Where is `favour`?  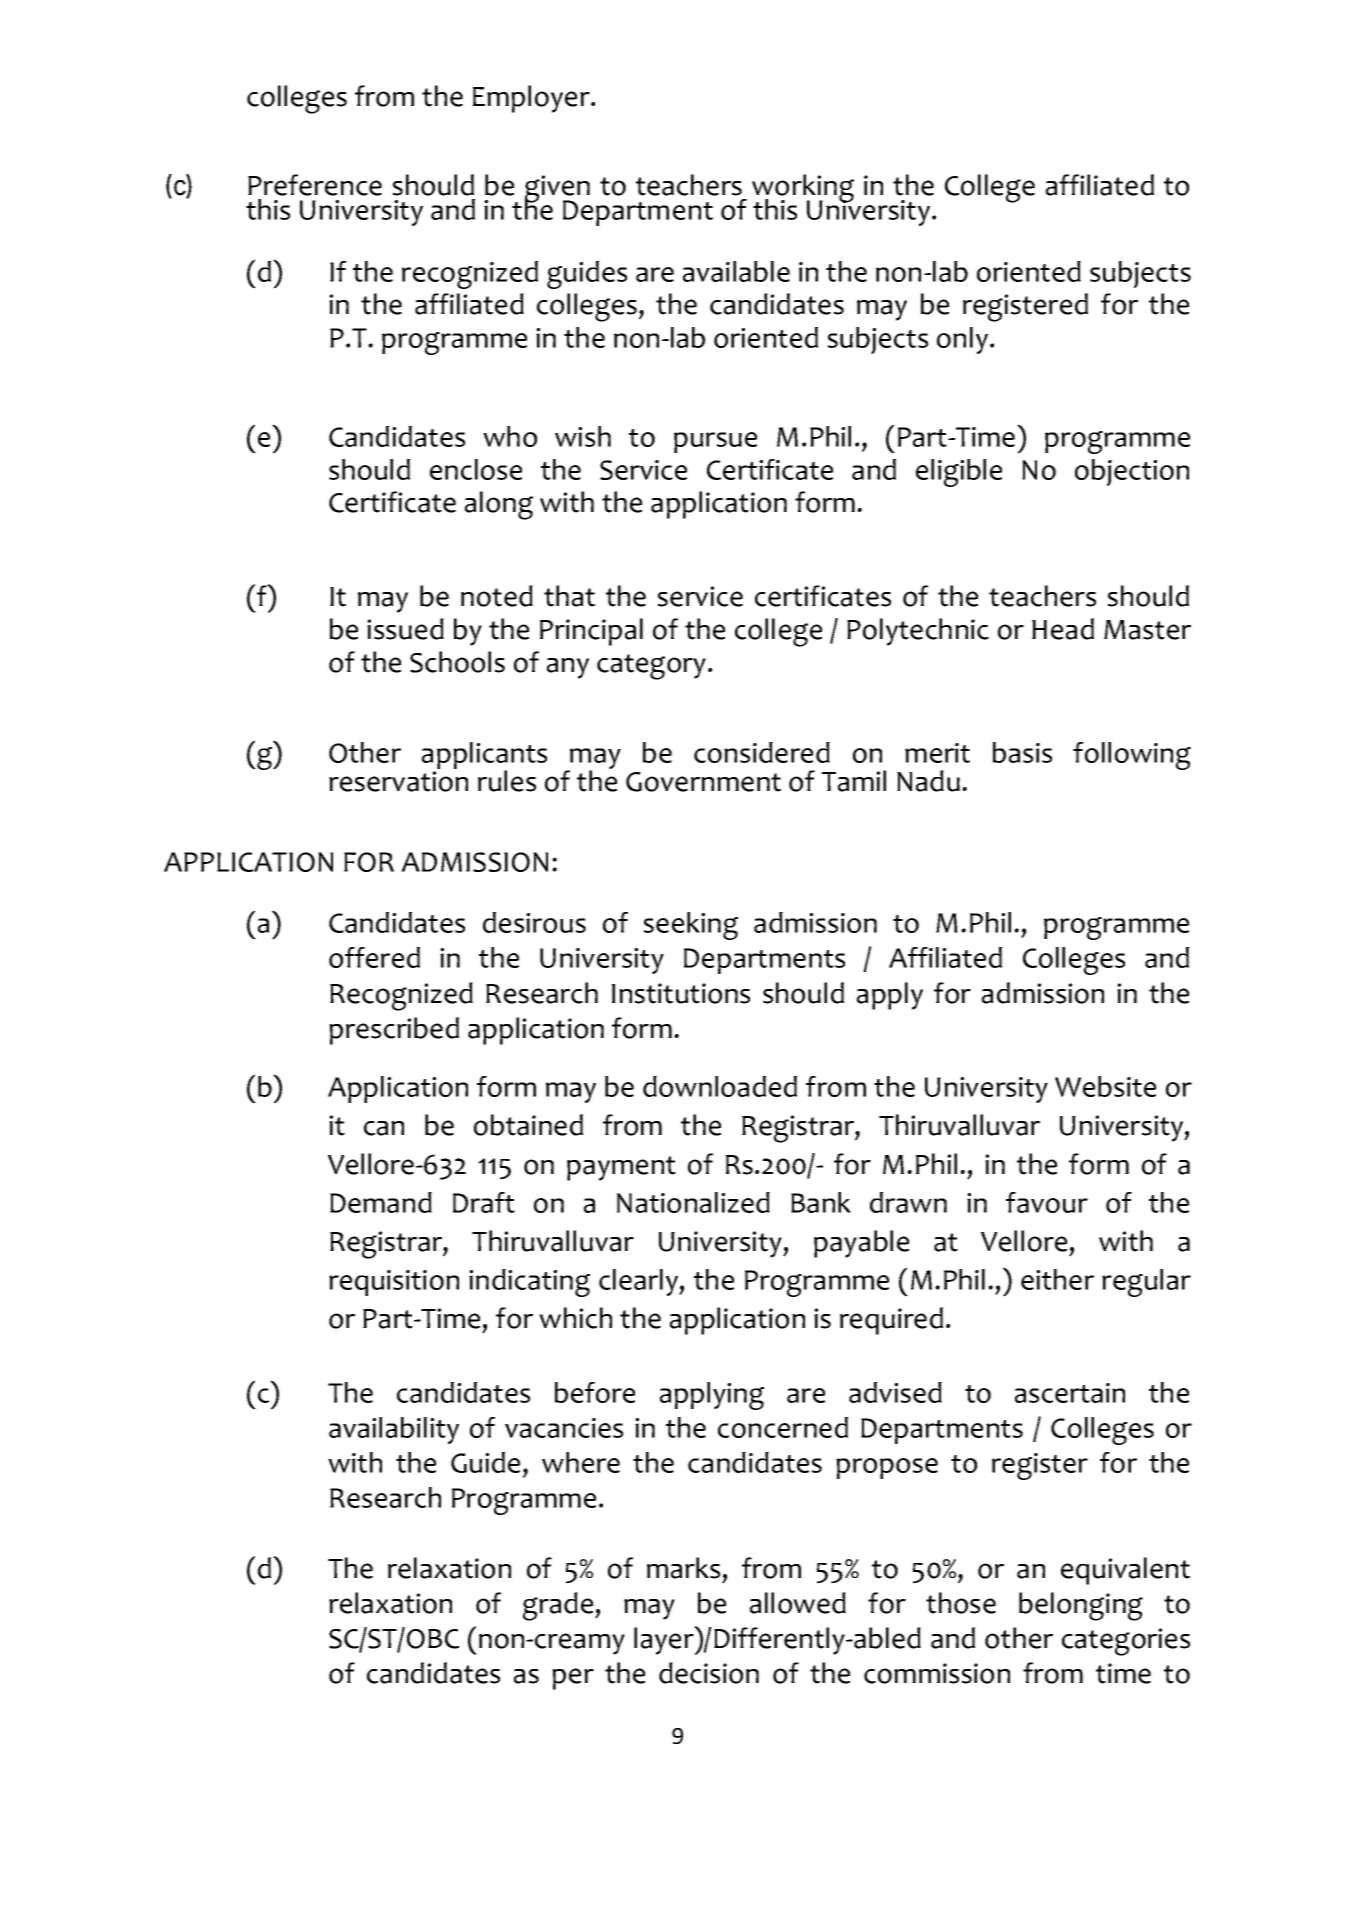 favour is located at coordinates (1047, 1202).
